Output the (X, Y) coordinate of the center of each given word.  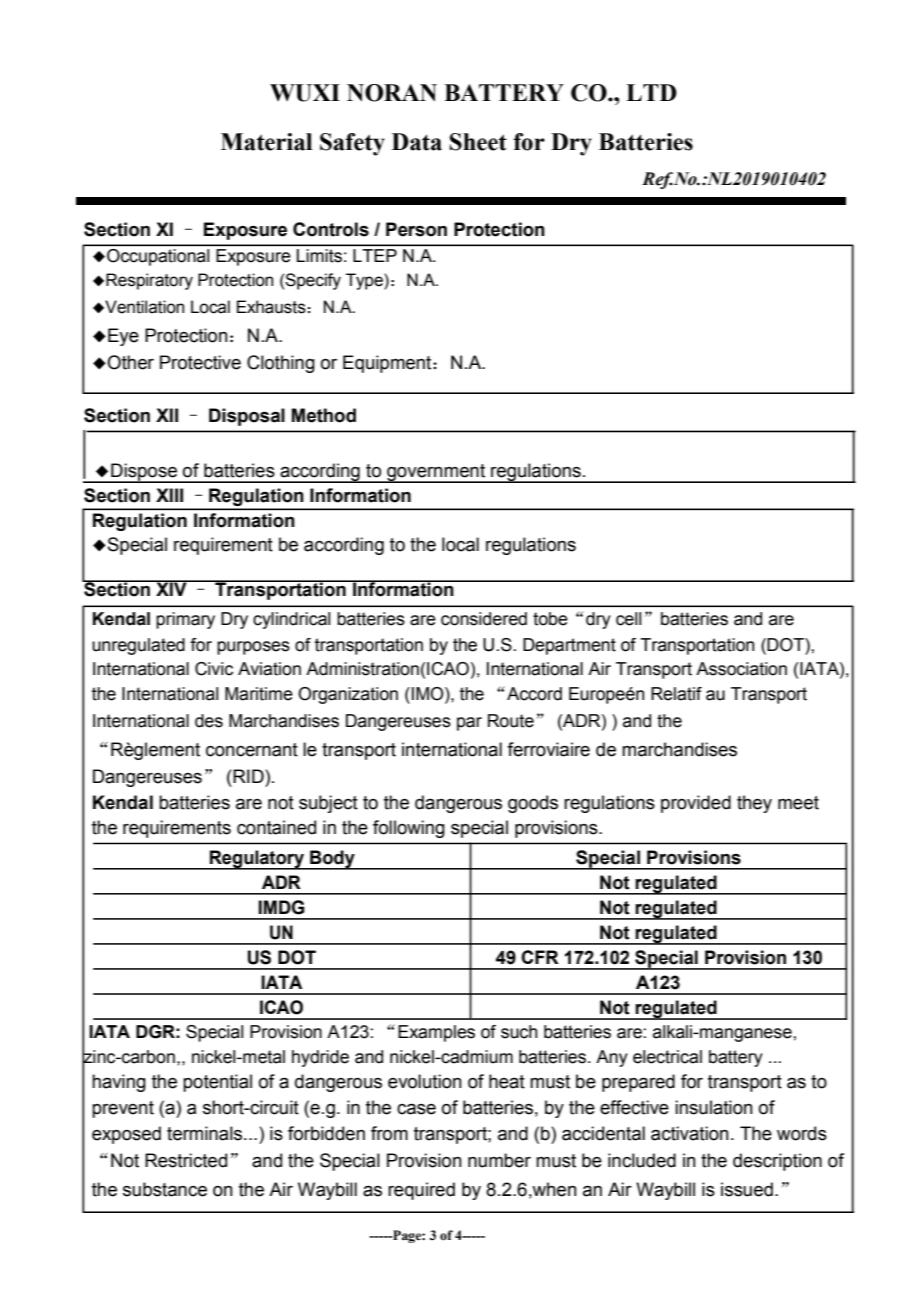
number (499, 1160)
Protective (200, 362)
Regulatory (257, 860)
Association (741, 669)
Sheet (478, 142)
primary (185, 620)
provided (696, 804)
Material (266, 142)
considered (484, 619)
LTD (651, 92)
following (409, 829)
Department (569, 646)
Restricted (186, 1160)
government (436, 473)
